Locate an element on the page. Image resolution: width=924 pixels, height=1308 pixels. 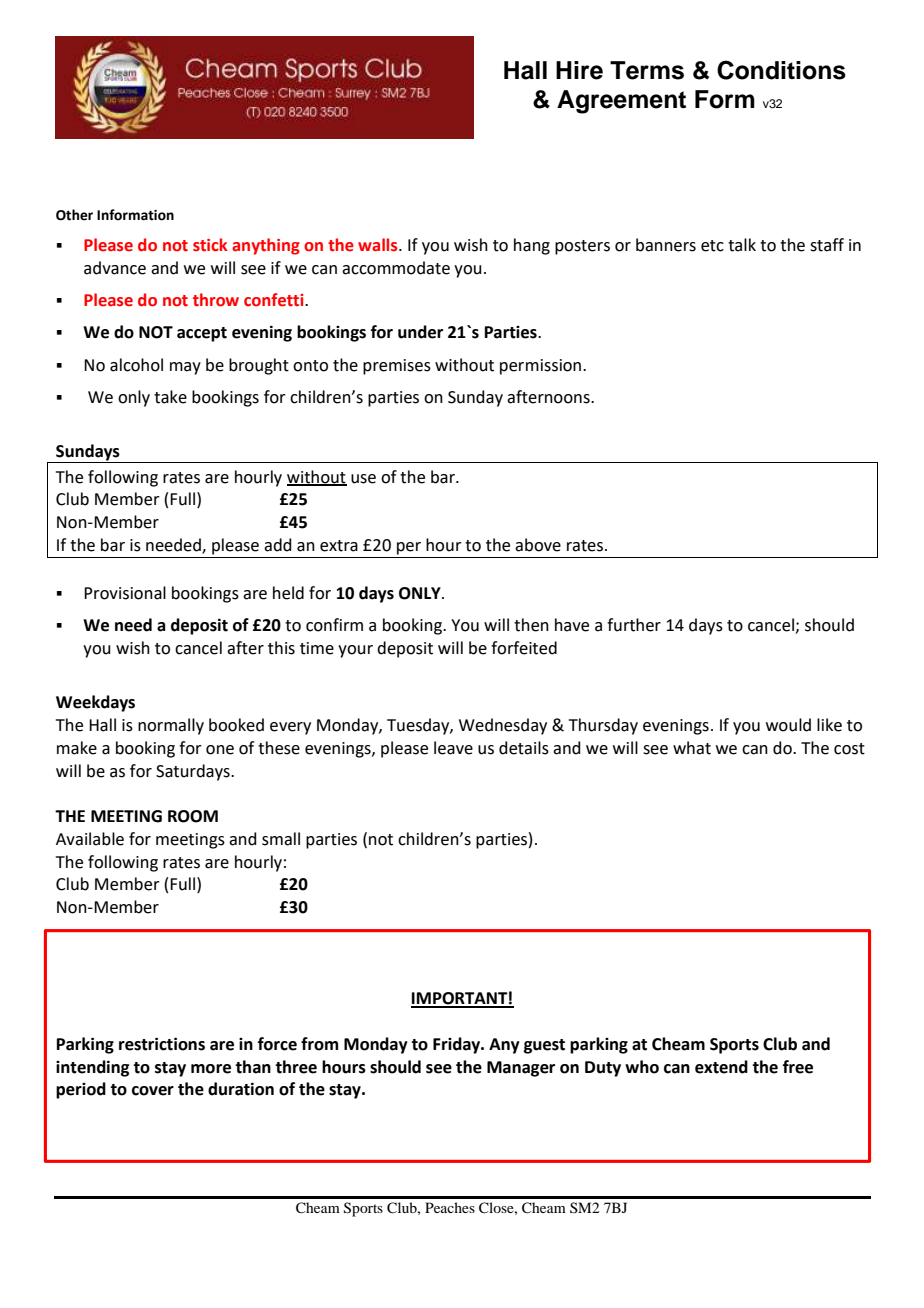
forfeited is located at coordinates (524, 648).
